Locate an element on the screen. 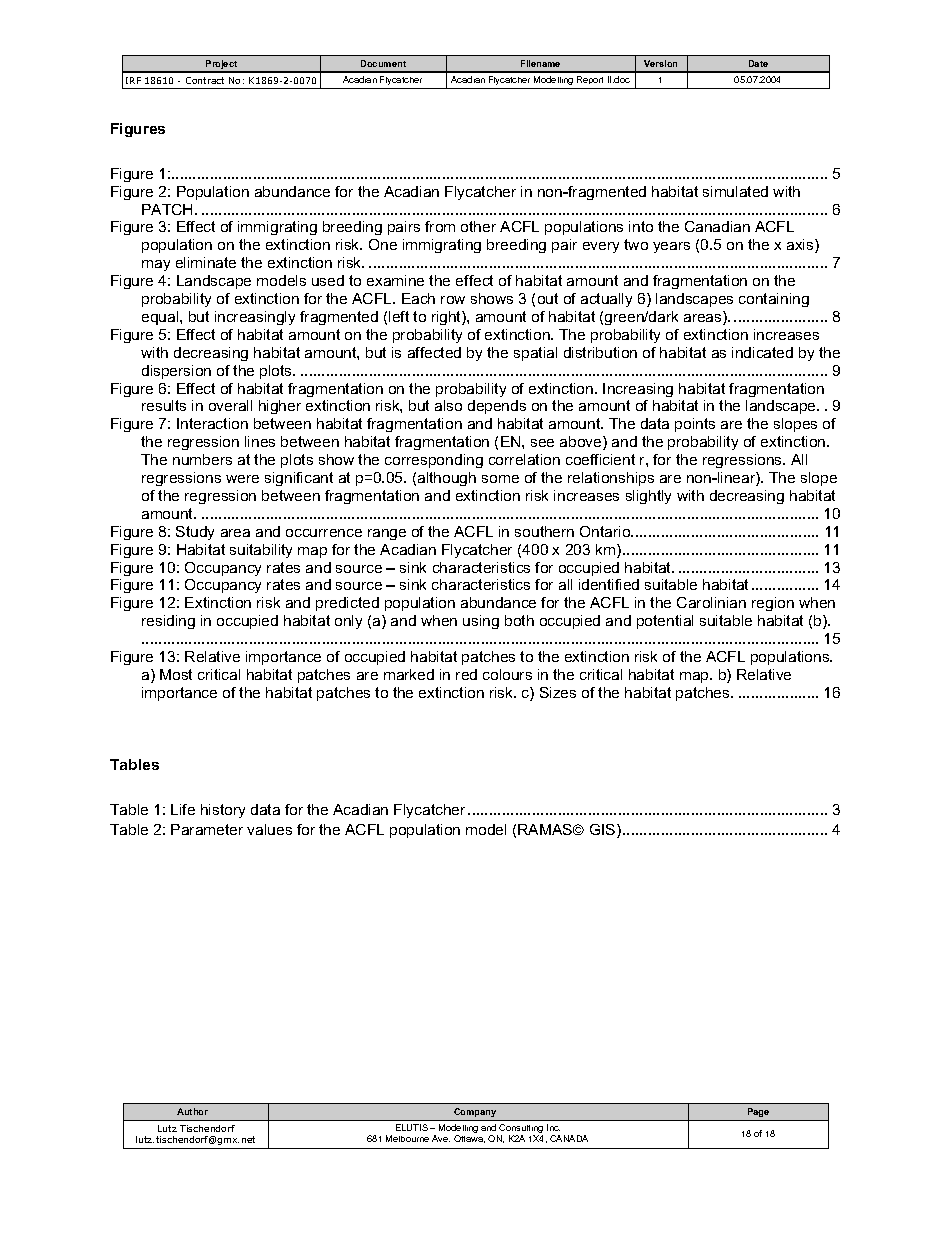  colours is located at coordinates (507, 674).
